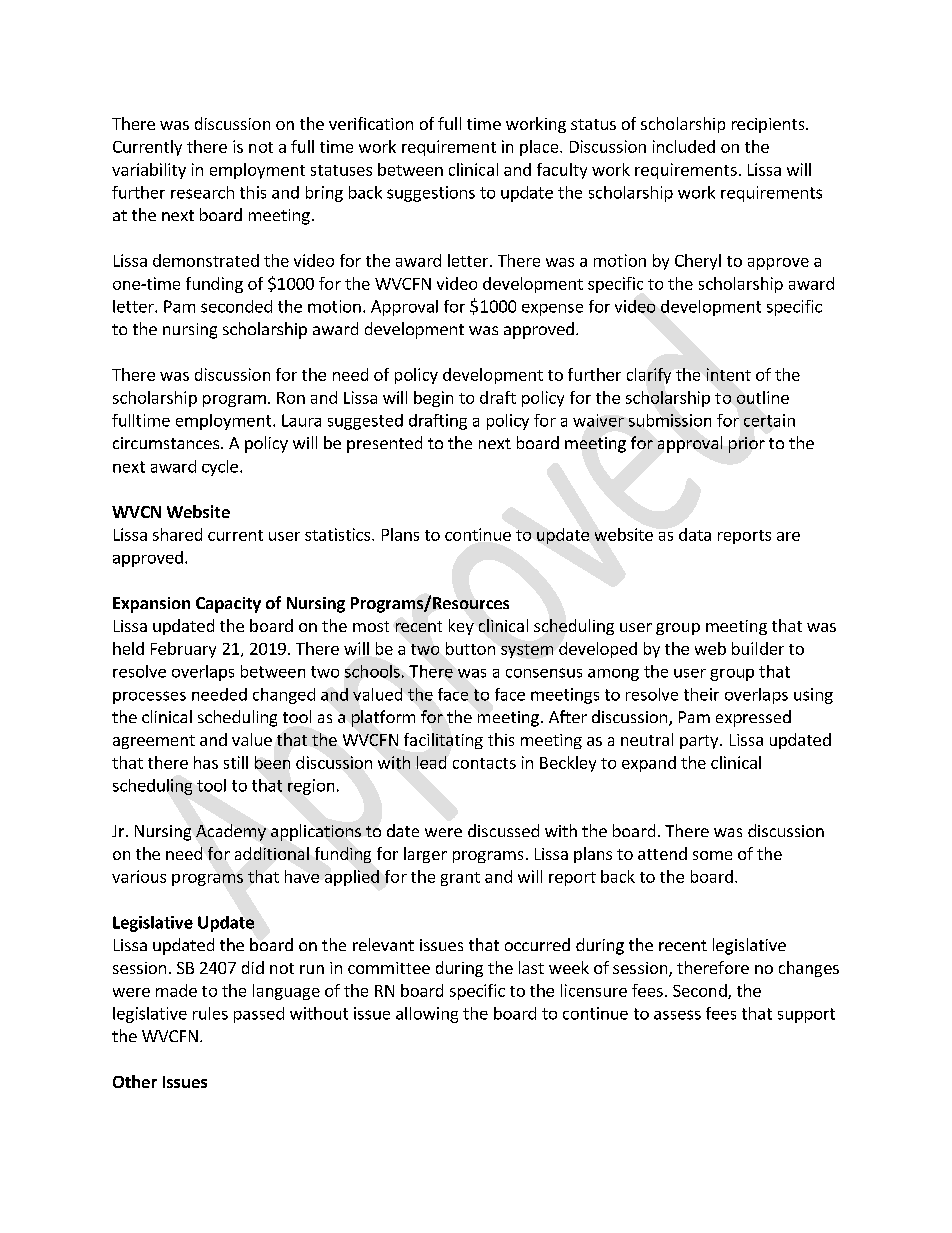  I want to click on Capacity, so click(228, 605).
